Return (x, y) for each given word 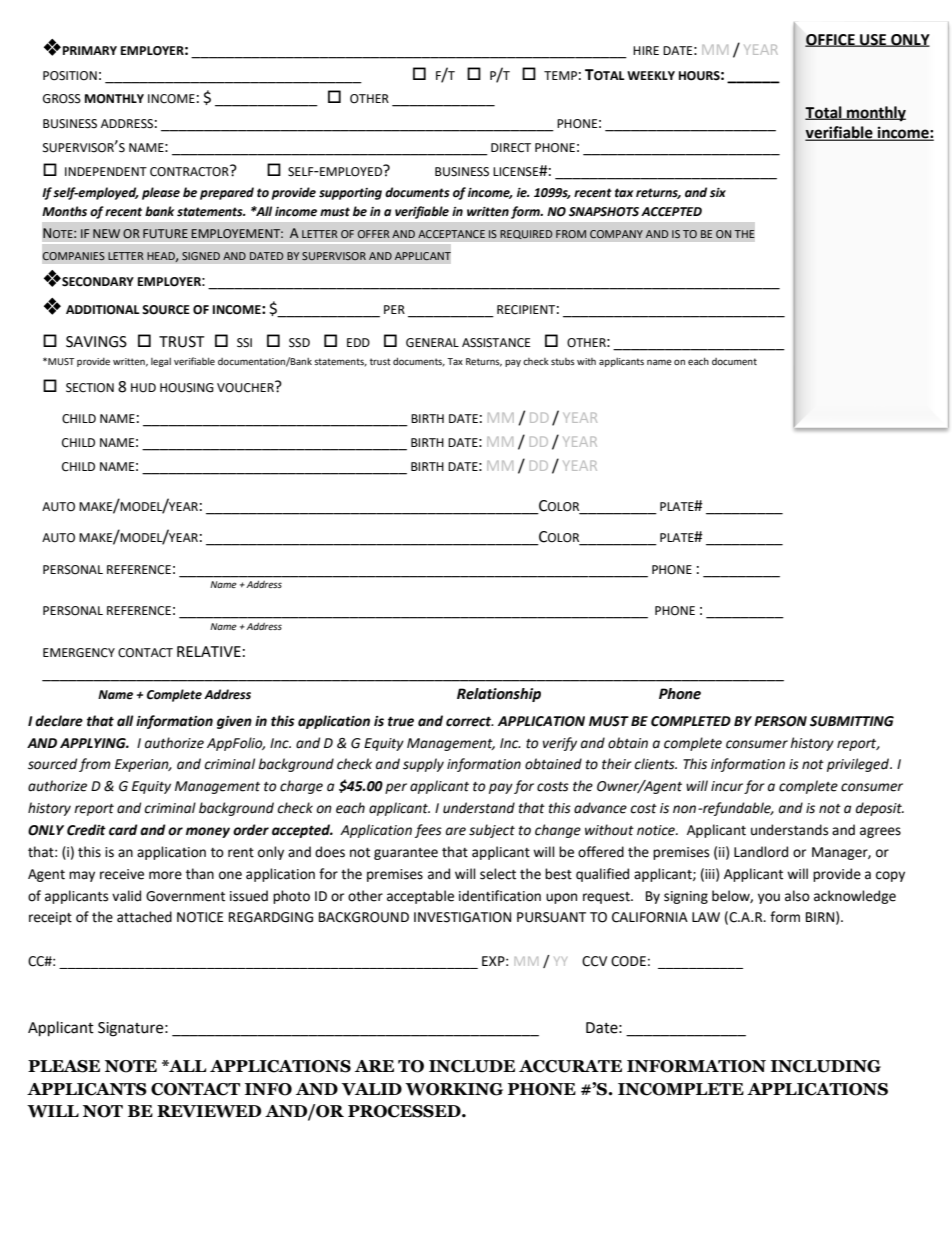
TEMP (560, 75)
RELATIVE (209, 651)
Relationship (499, 695)
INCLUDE (472, 1066)
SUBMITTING (852, 721)
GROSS (62, 99)
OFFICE (831, 40)
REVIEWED (209, 1111)
